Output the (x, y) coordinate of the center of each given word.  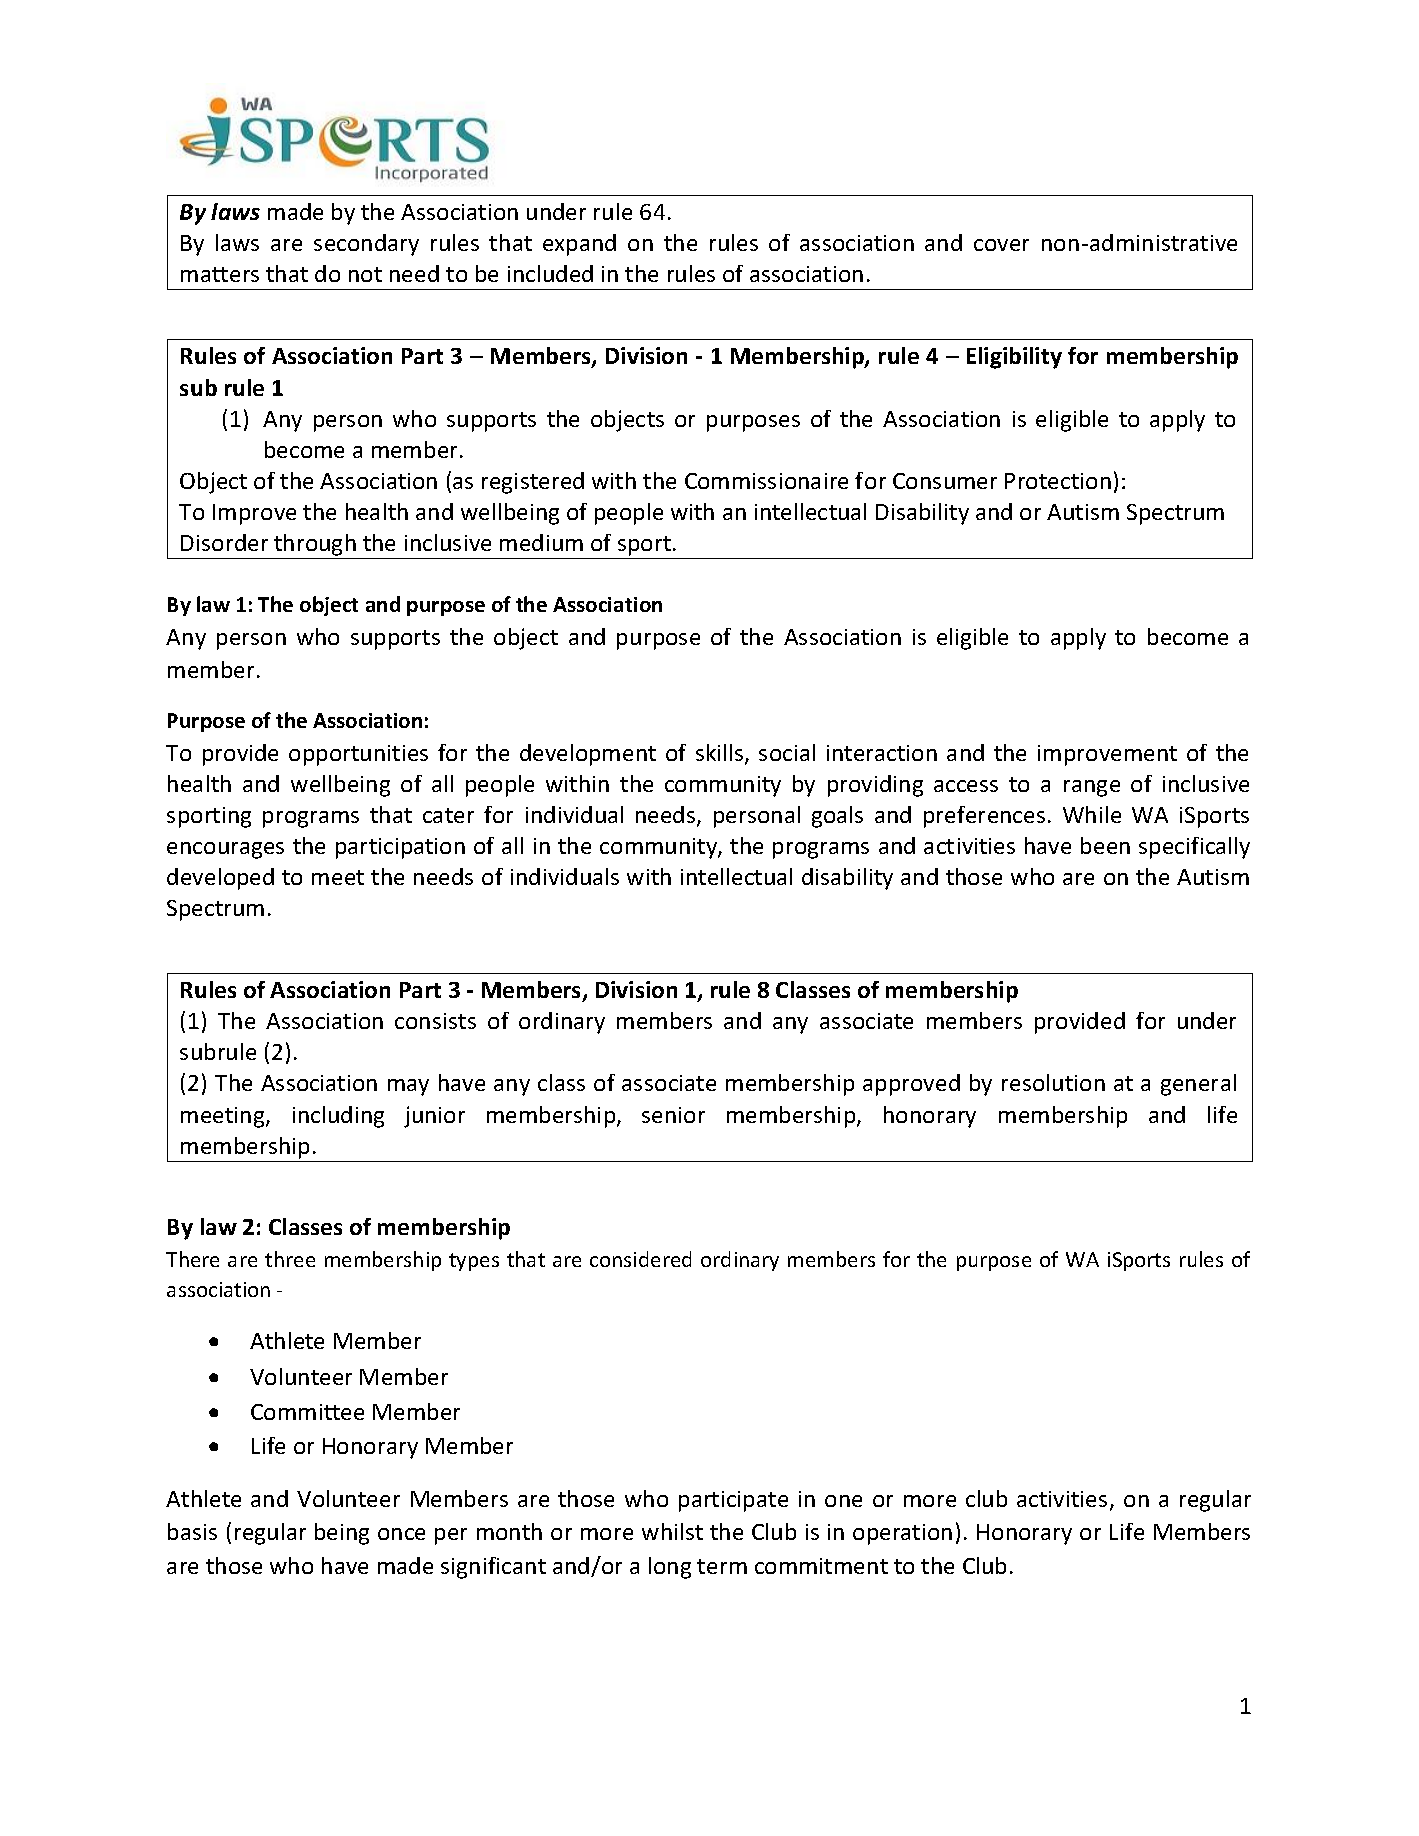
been (1105, 845)
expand (579, 245)
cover (1001, 245)
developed (220, 879)
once (401, 1534)
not (365, 274)
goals (837, 817)
